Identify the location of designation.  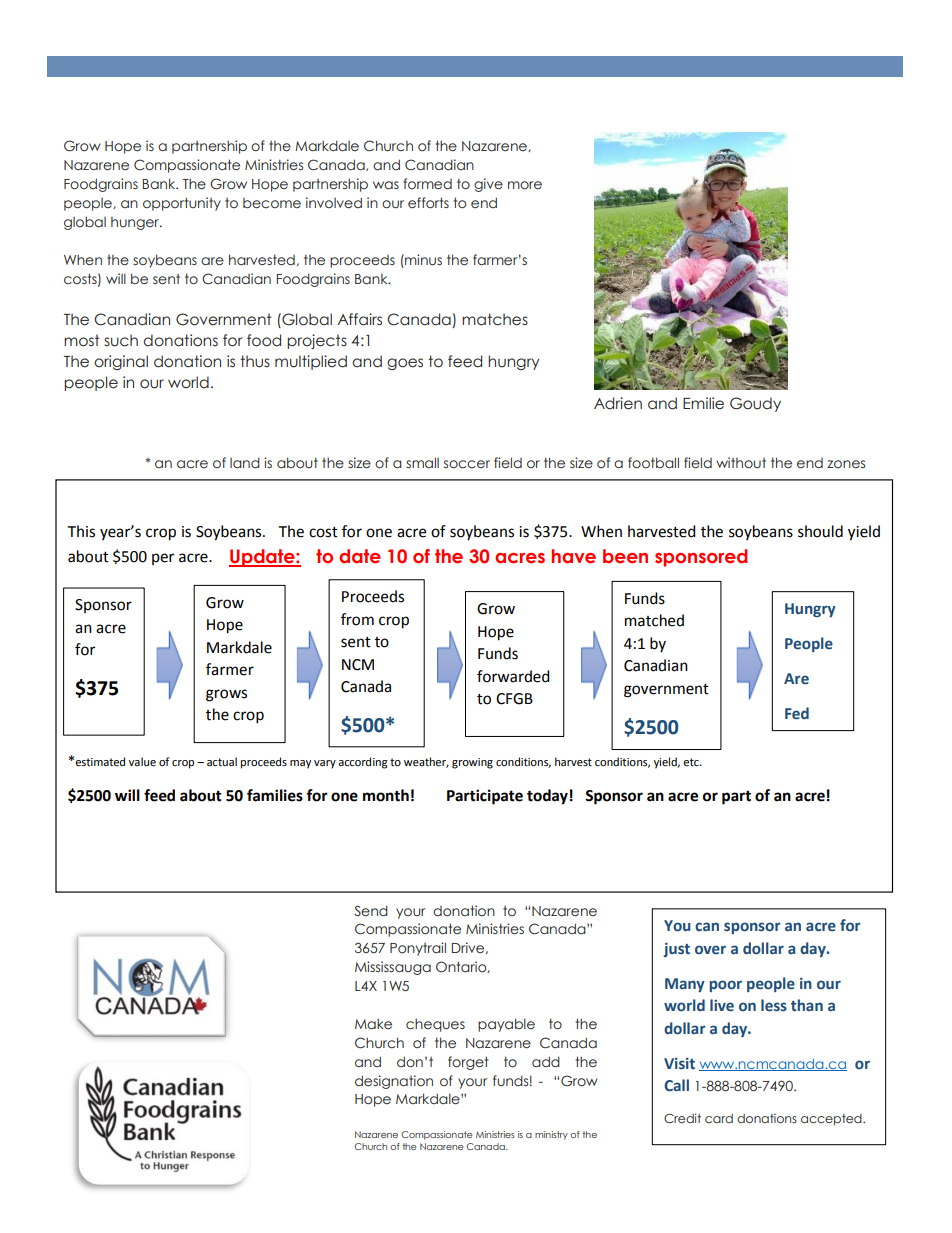
(394, 1082).
